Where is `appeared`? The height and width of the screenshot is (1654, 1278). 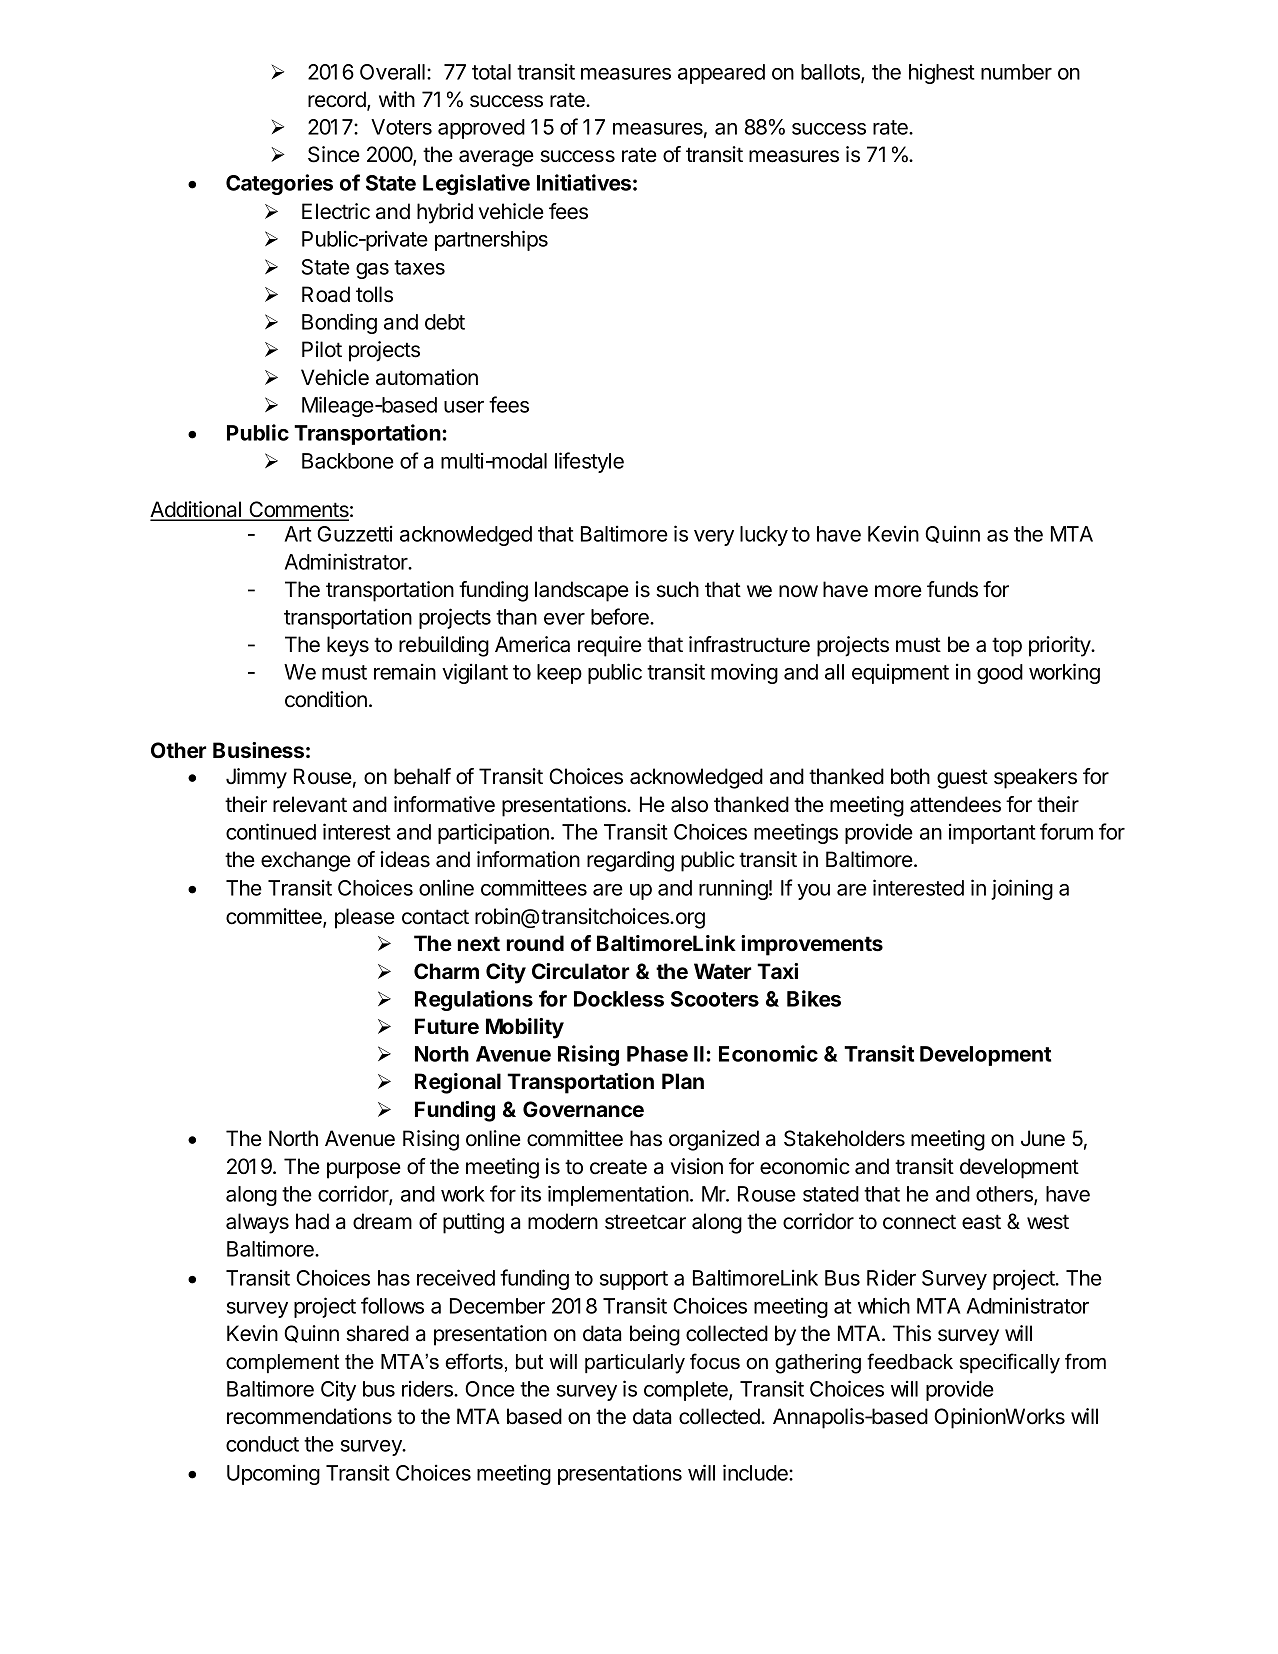
appeared is located at coordinates (721, 74).
